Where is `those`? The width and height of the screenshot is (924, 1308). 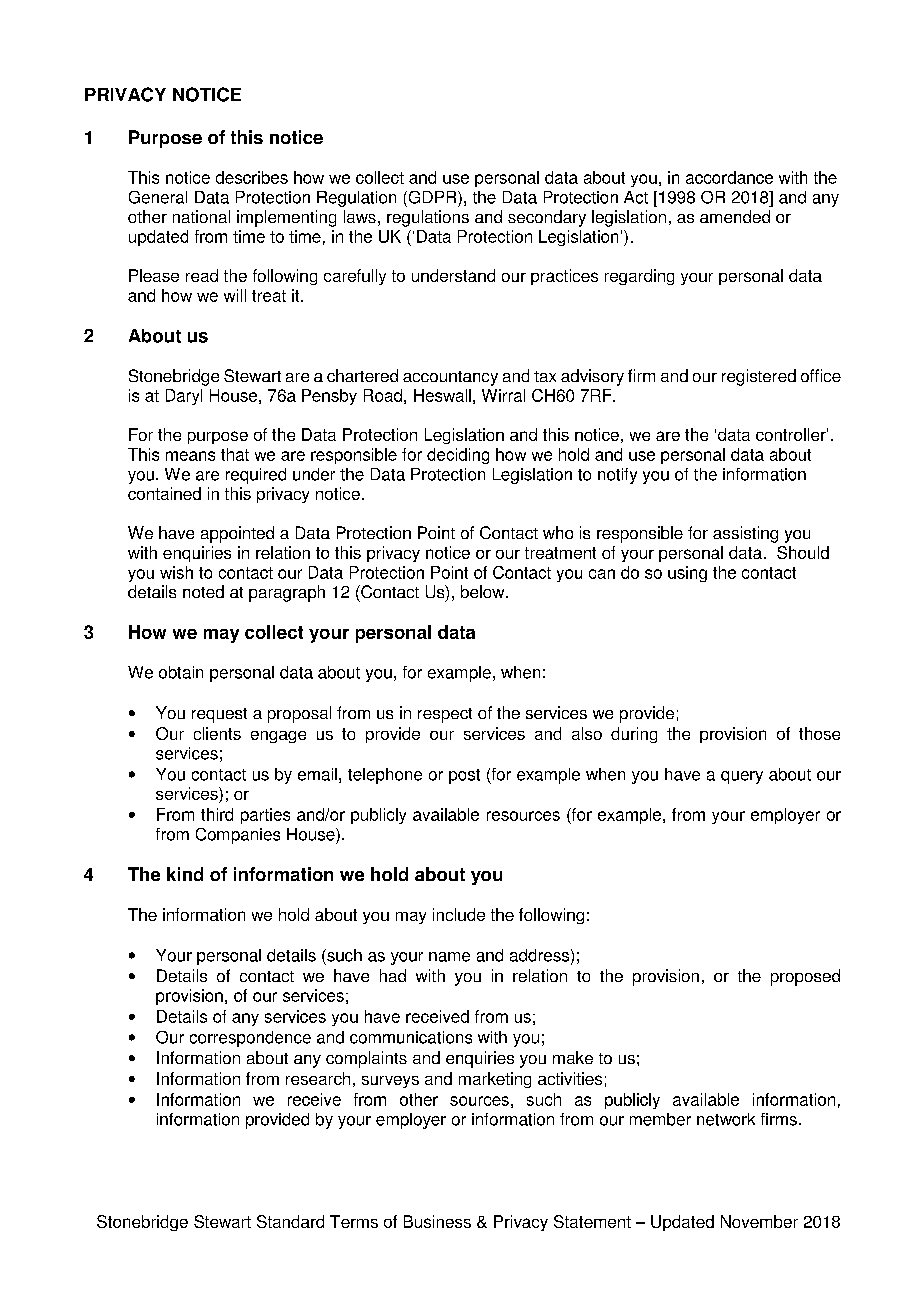
those is located at coordinates (819, 733).
